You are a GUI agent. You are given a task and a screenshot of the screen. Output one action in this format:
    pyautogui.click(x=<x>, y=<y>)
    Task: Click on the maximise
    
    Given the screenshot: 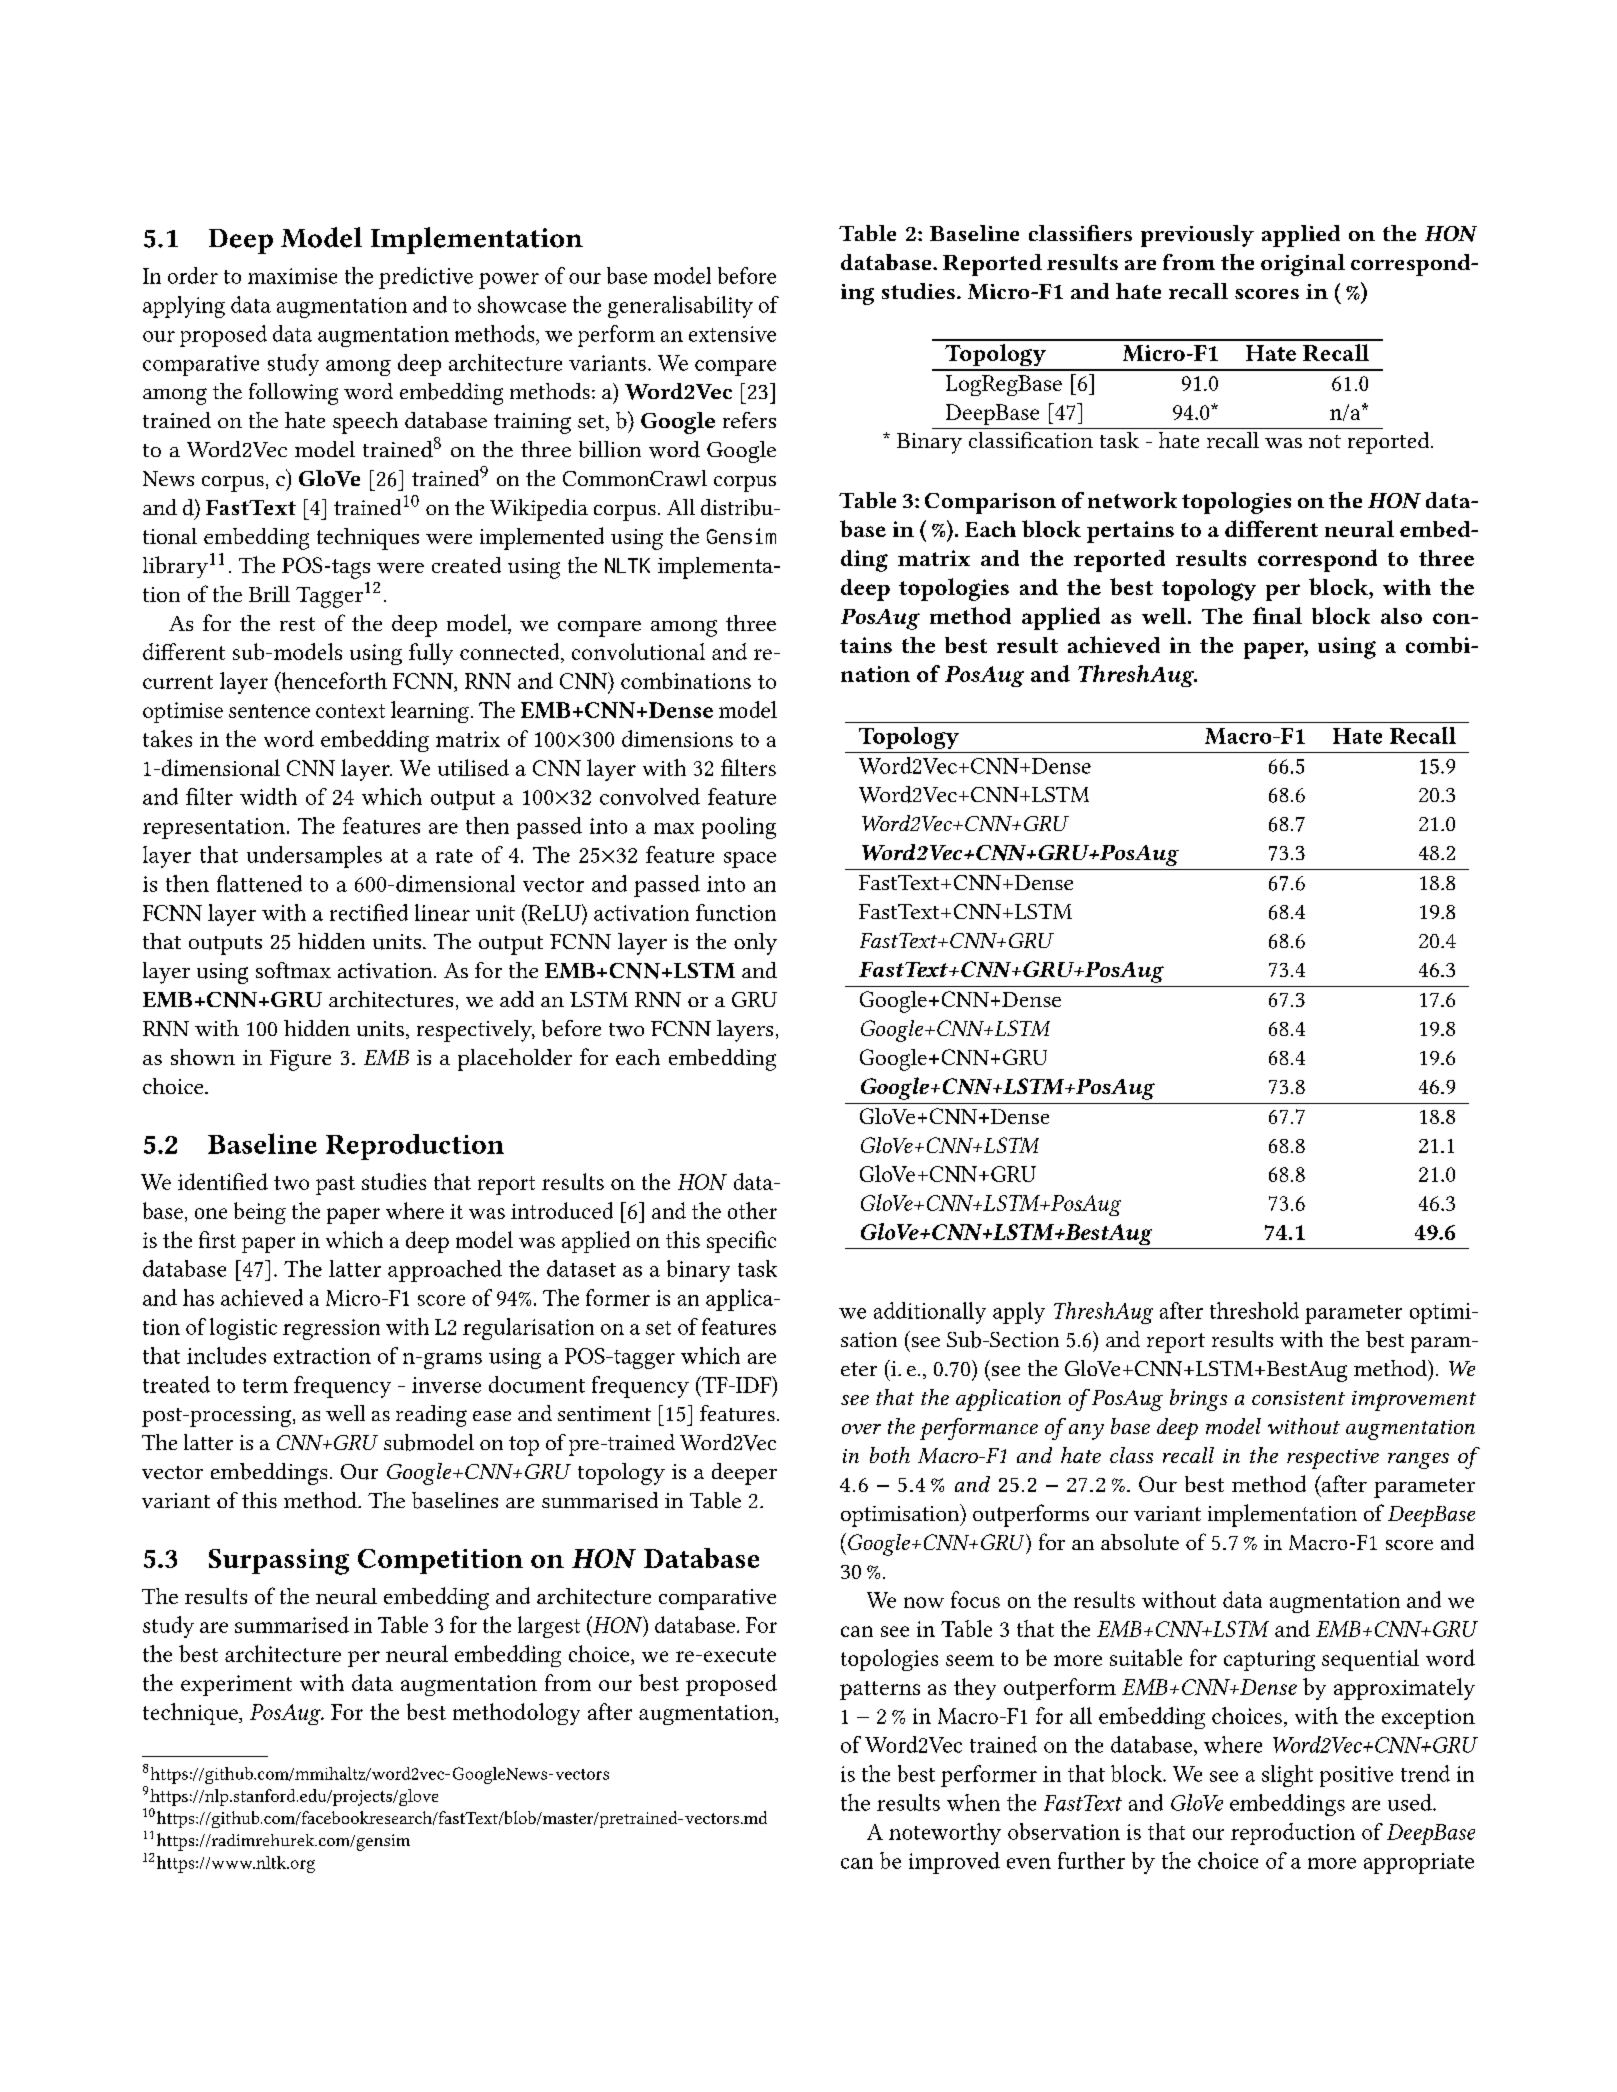 What is the action you would take?
    pyautogui.click(x=292, y=276)
